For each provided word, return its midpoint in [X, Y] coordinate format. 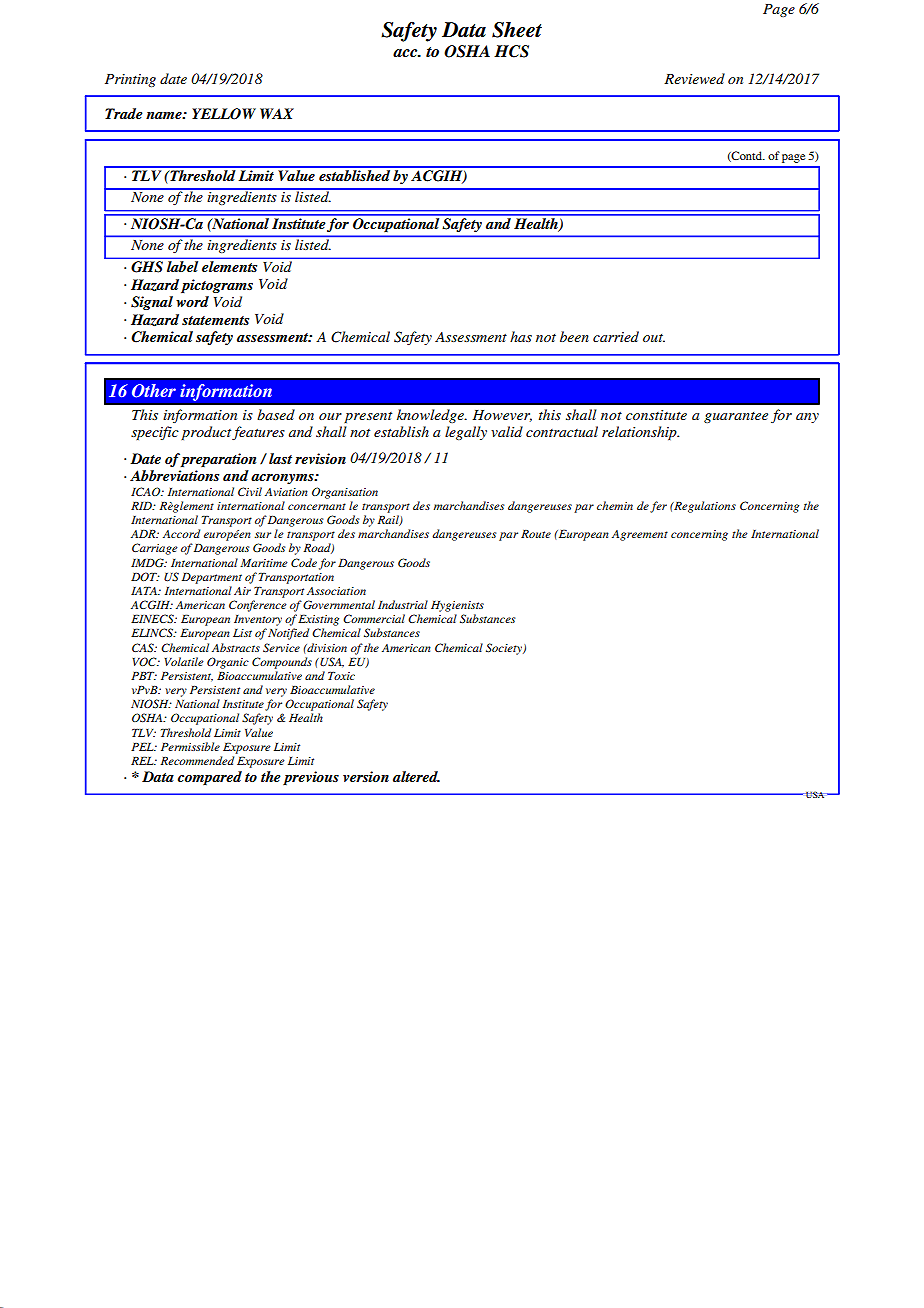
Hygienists [457, 606]
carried [616, 336]
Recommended [197, 760]
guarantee [736, 417]
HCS [511, 51]
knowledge [431, 416]
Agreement [640, 535]
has [521, 336]
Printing [130, 80]
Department [212, 578]
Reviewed [694, 78]
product [207, 433]
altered [416, 776]
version [366, 776]
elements [229, 266]
